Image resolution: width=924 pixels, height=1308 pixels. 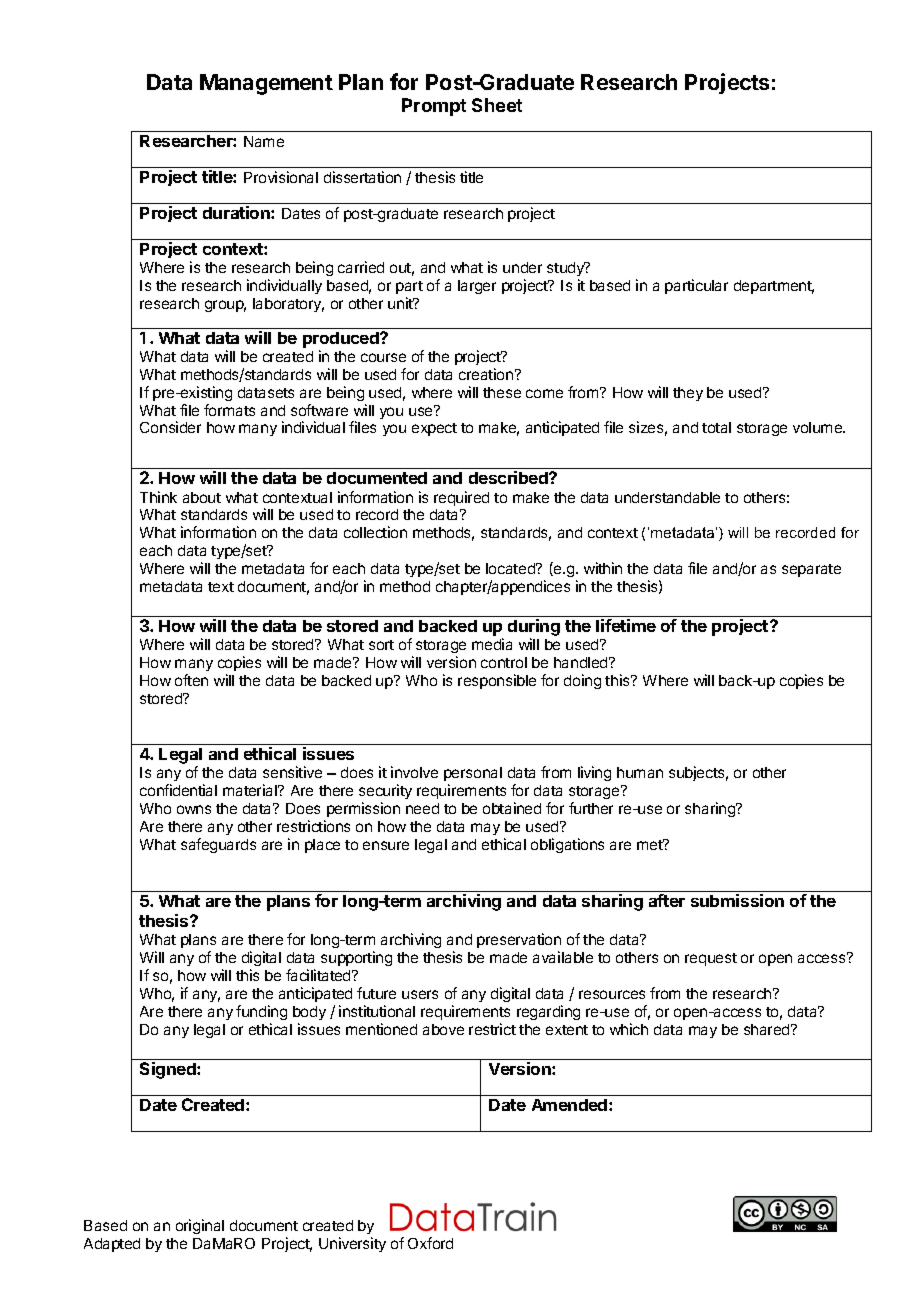 What do you see at coordinates (711, 959) in the page?
I see `request` at bounding box center [711, 959].
